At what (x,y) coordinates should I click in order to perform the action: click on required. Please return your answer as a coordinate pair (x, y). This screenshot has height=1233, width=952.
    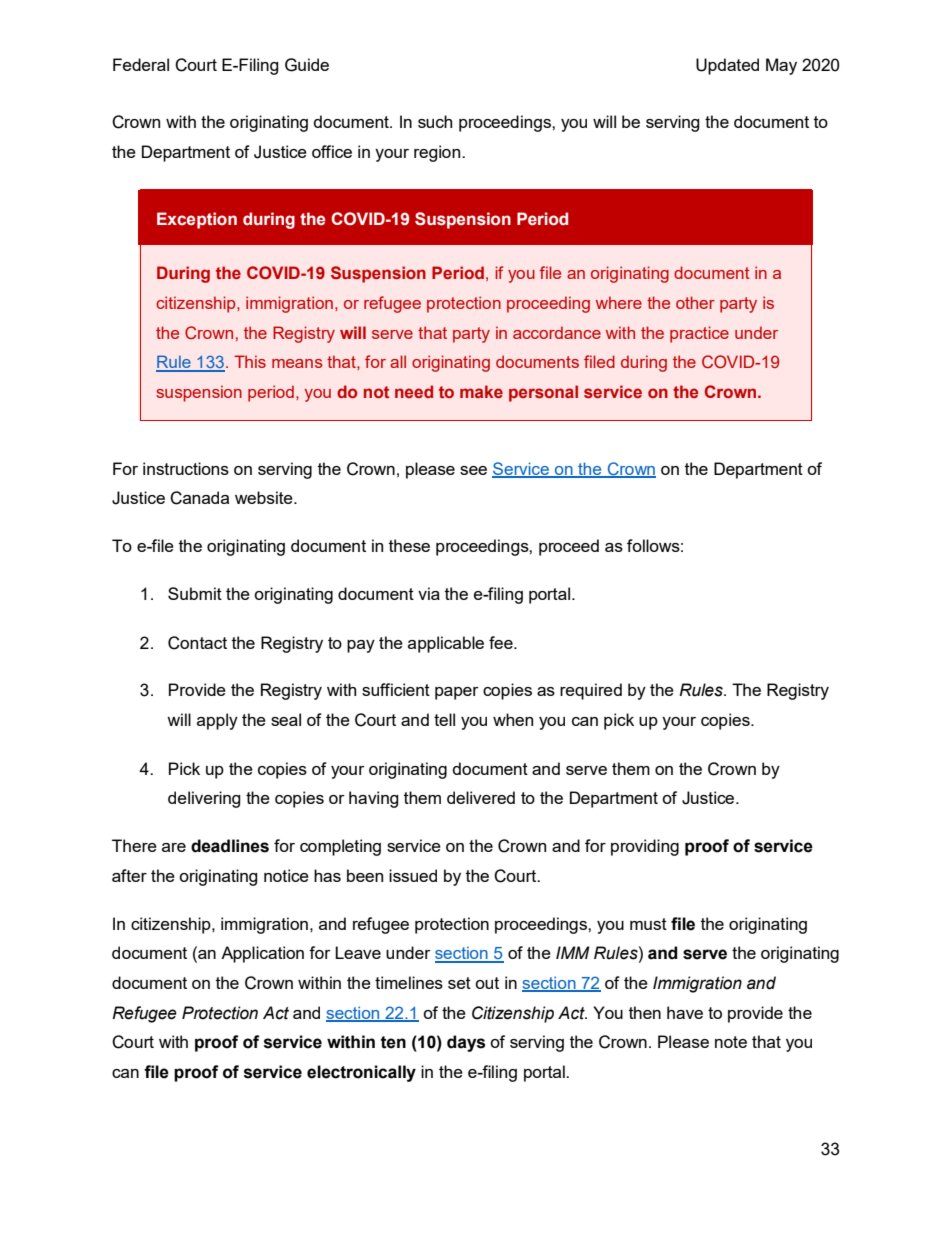
    Looking at the image, I should click on (591, 691).
